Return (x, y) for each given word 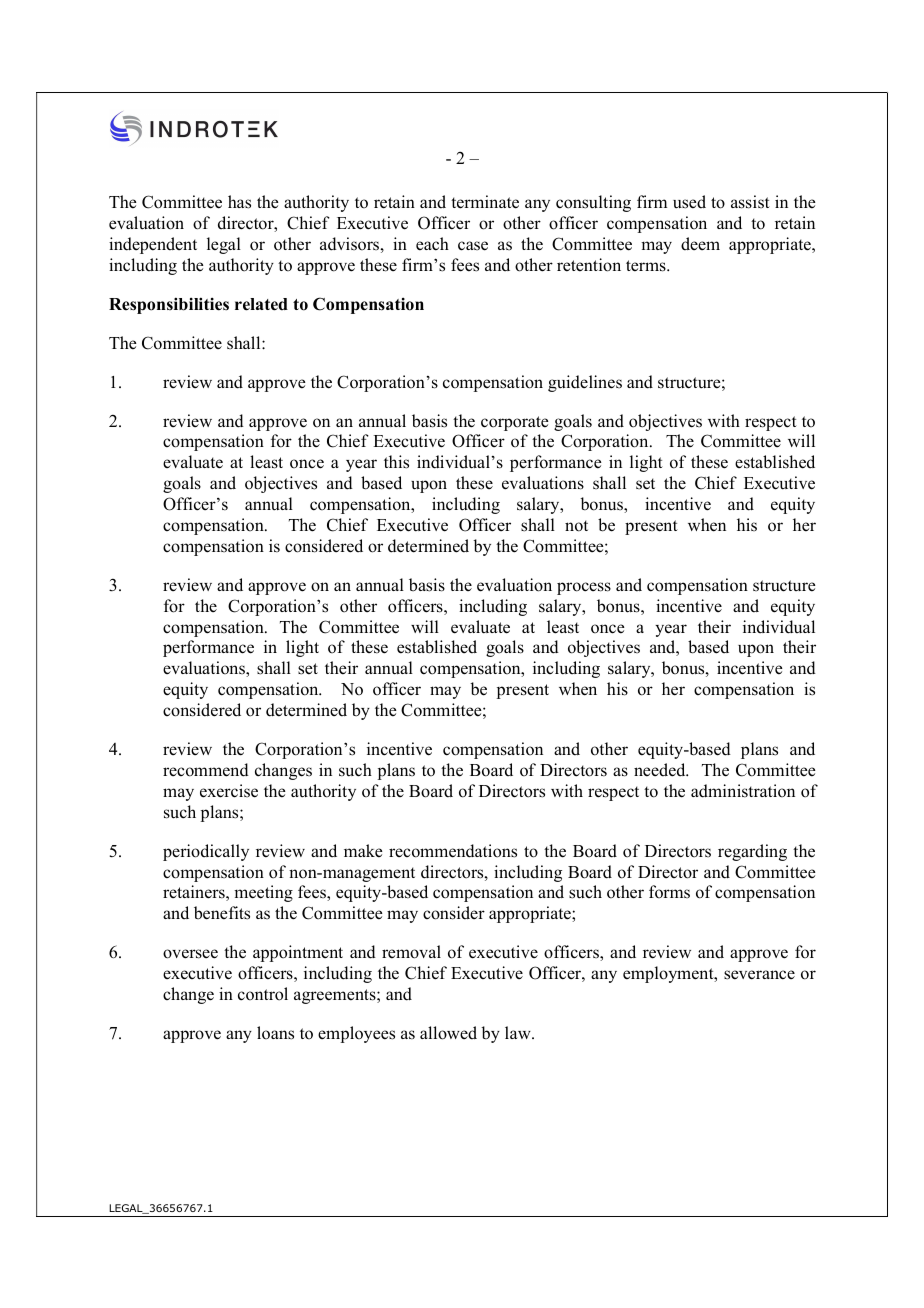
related (261, 304)
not (576, 526)
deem (700, 244)
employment (669, 974)
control (263, 994)
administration (743, 791)
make (363, 851)
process (584, 588)
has (239, 202)
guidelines (585, 383)
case (473, 246)
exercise (229, 791)
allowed (448, 1033)
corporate (515, 423)
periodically (206, 852)
